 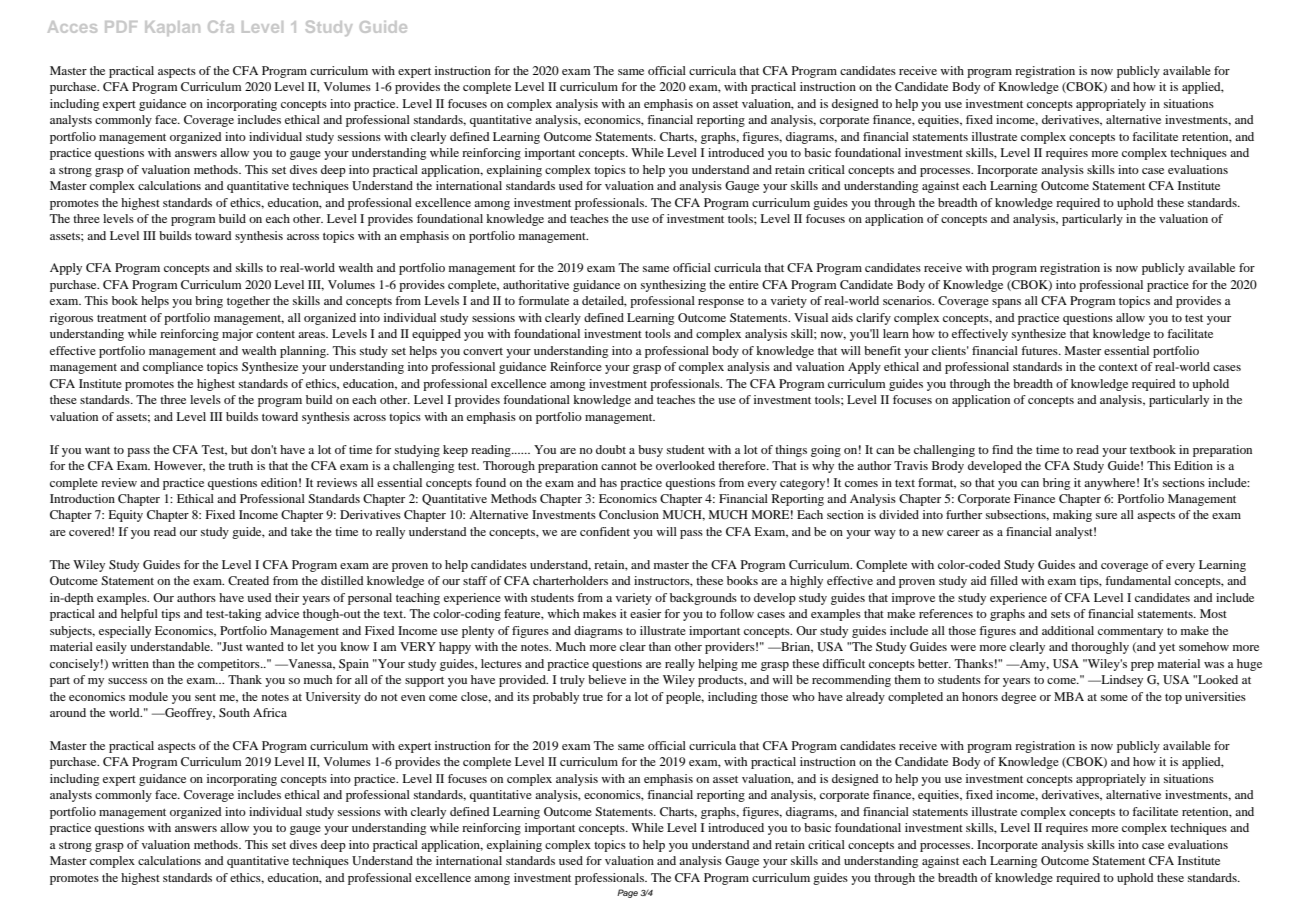 I want to click on spans, so click(x=1006, y=303).
